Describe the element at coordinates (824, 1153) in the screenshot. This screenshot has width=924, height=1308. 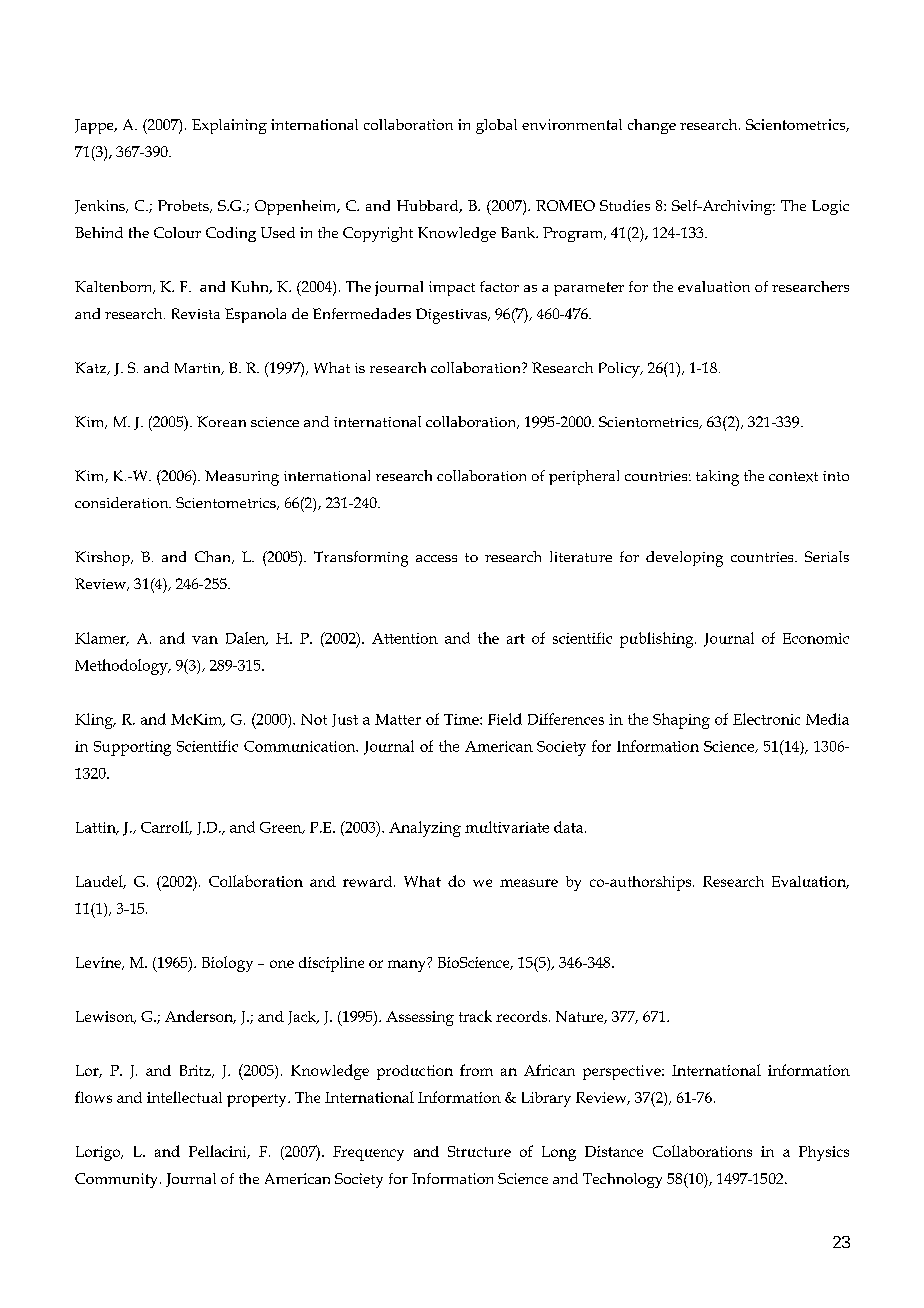
I see `Physics` at that location.
